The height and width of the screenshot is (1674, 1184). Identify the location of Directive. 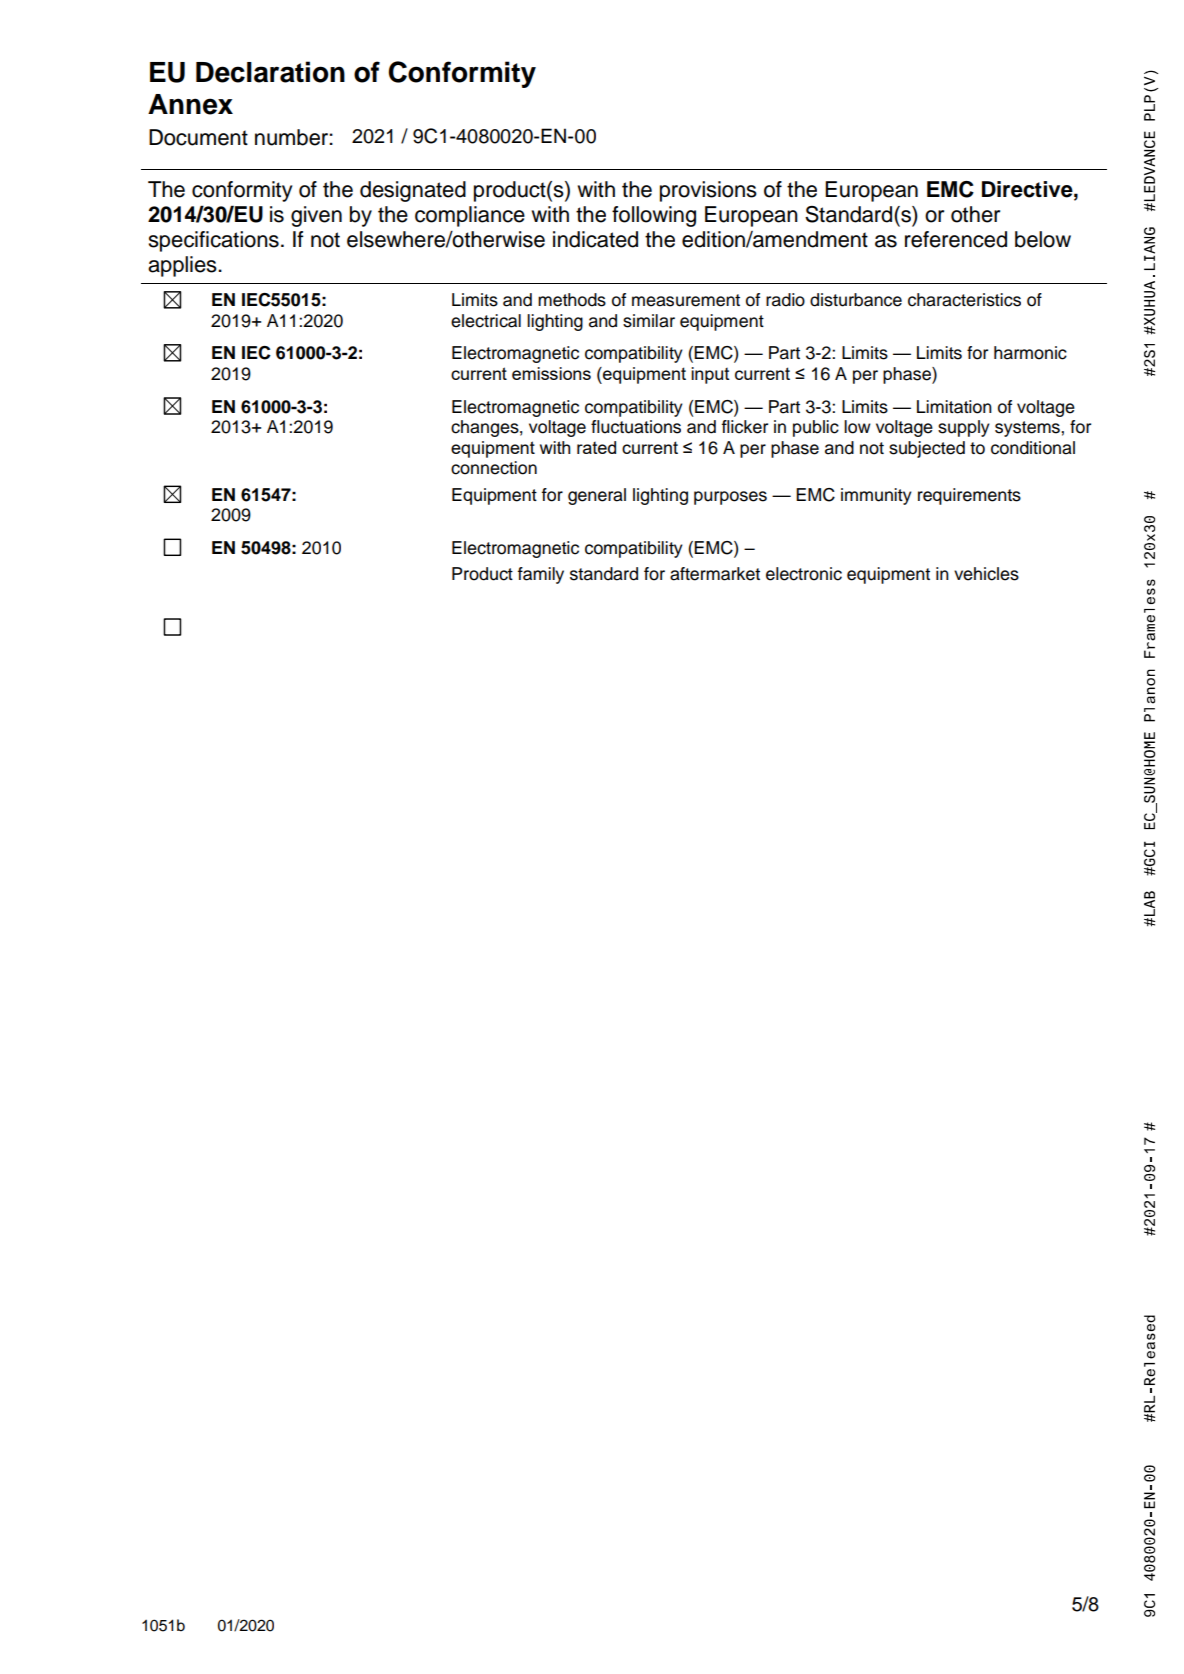
(1028, 189).
